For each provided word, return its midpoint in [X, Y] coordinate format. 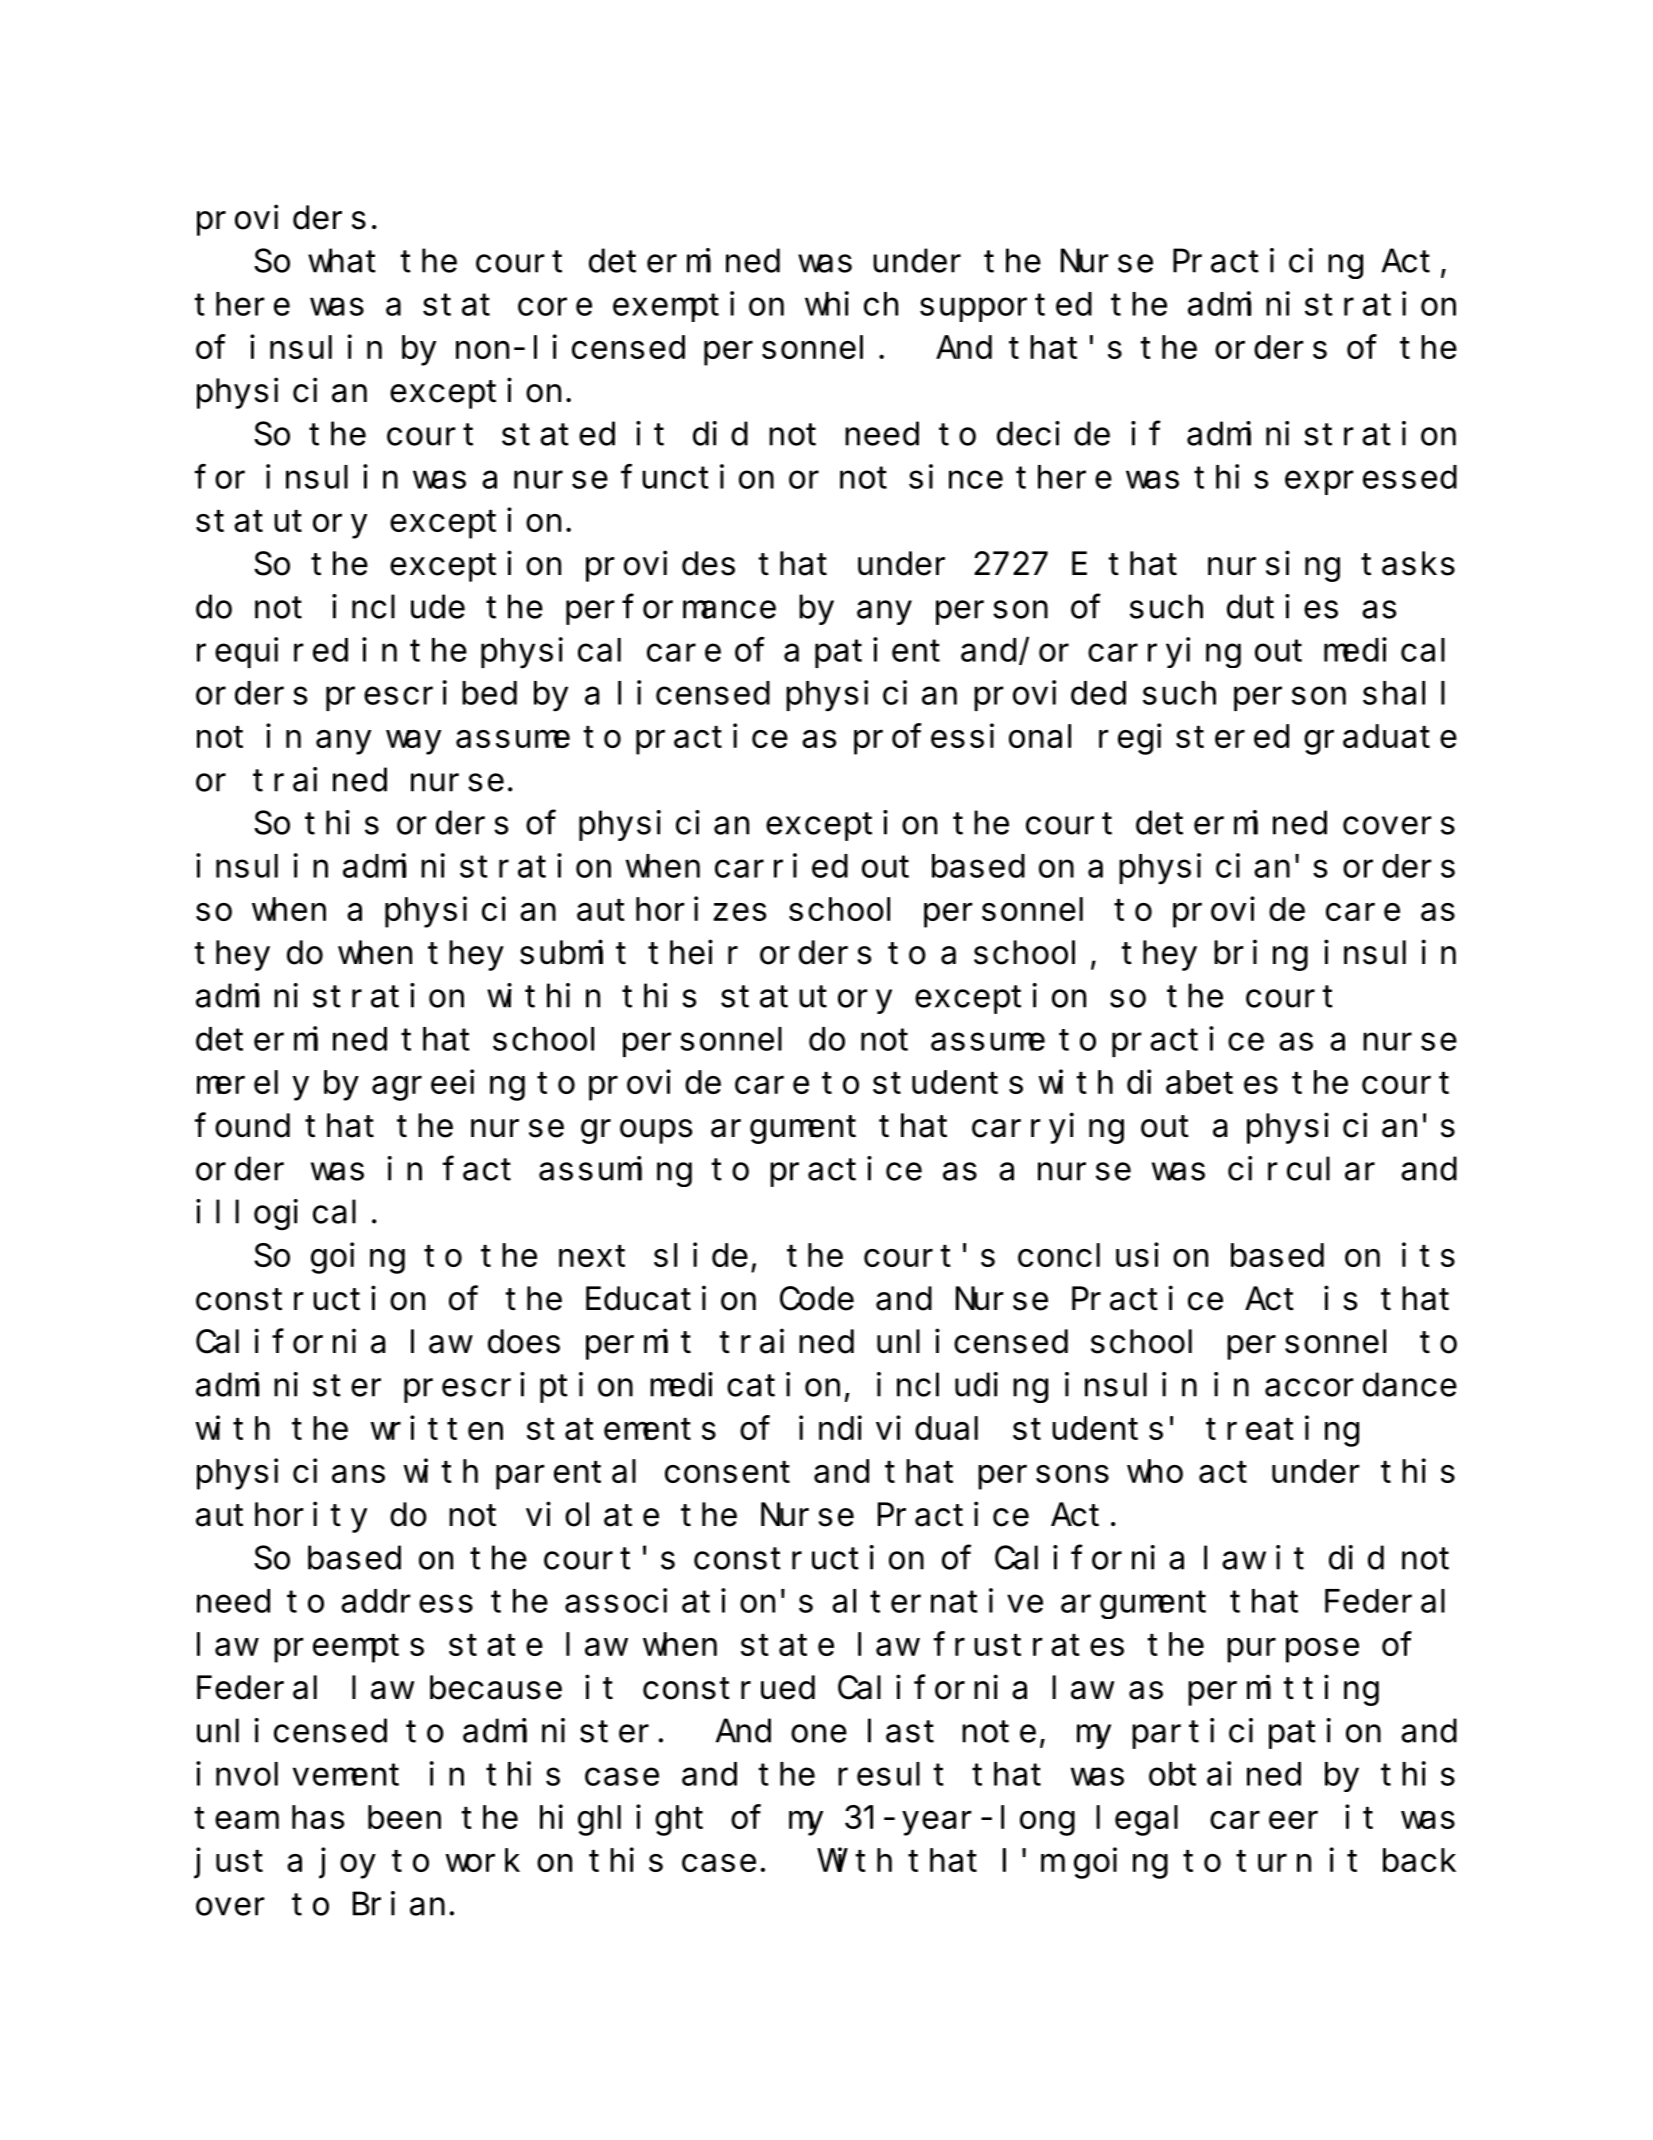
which [851, 304]
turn [1273, 1861]
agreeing [448, 1085]
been [404, 1817]
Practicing [1268, 264]
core [555, 307]
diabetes [1202, 1082]
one [819, 1734]
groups [636, 1132]
